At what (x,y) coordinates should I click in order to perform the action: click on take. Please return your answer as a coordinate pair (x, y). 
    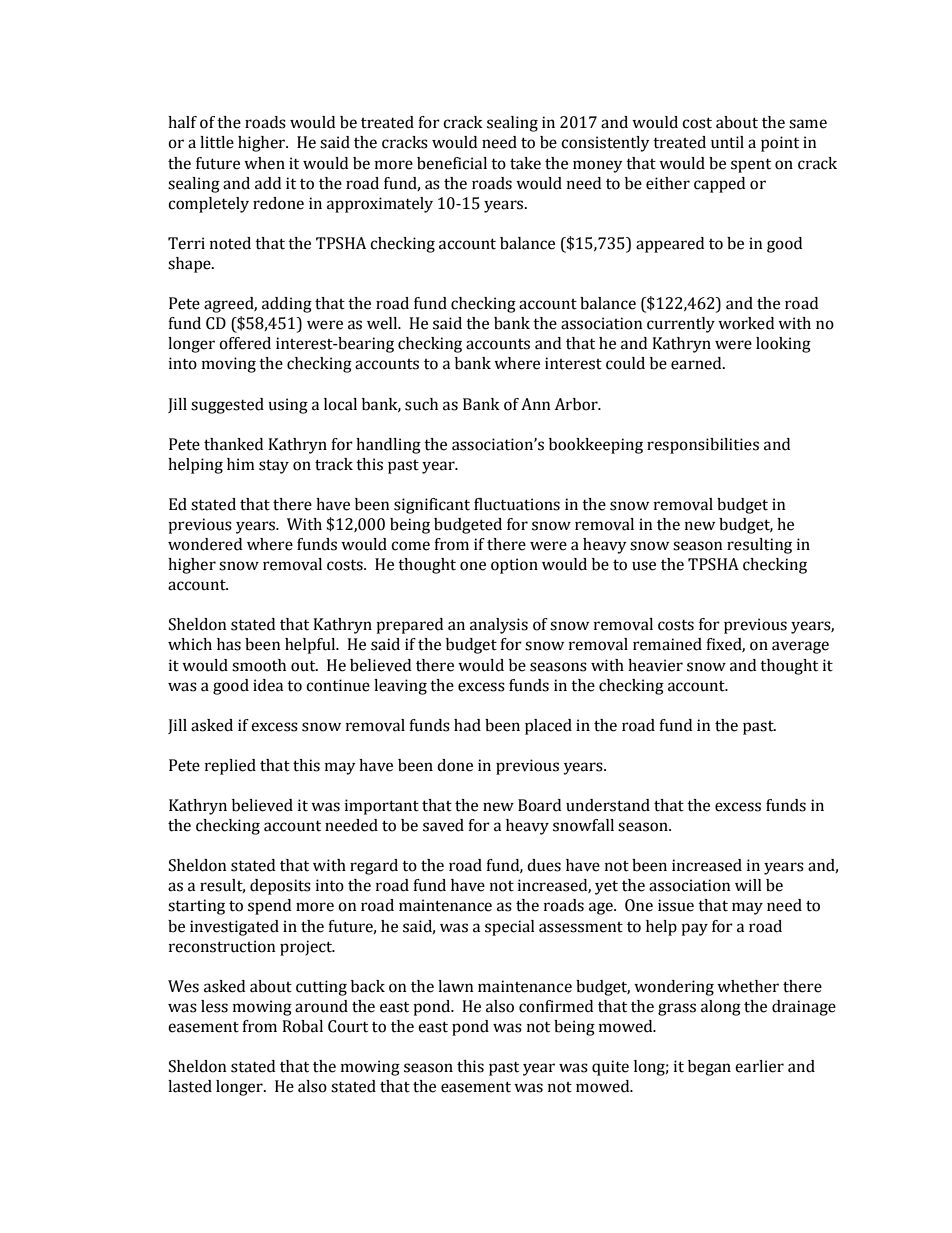
    Looking at the image, I should click on (525, 163).
